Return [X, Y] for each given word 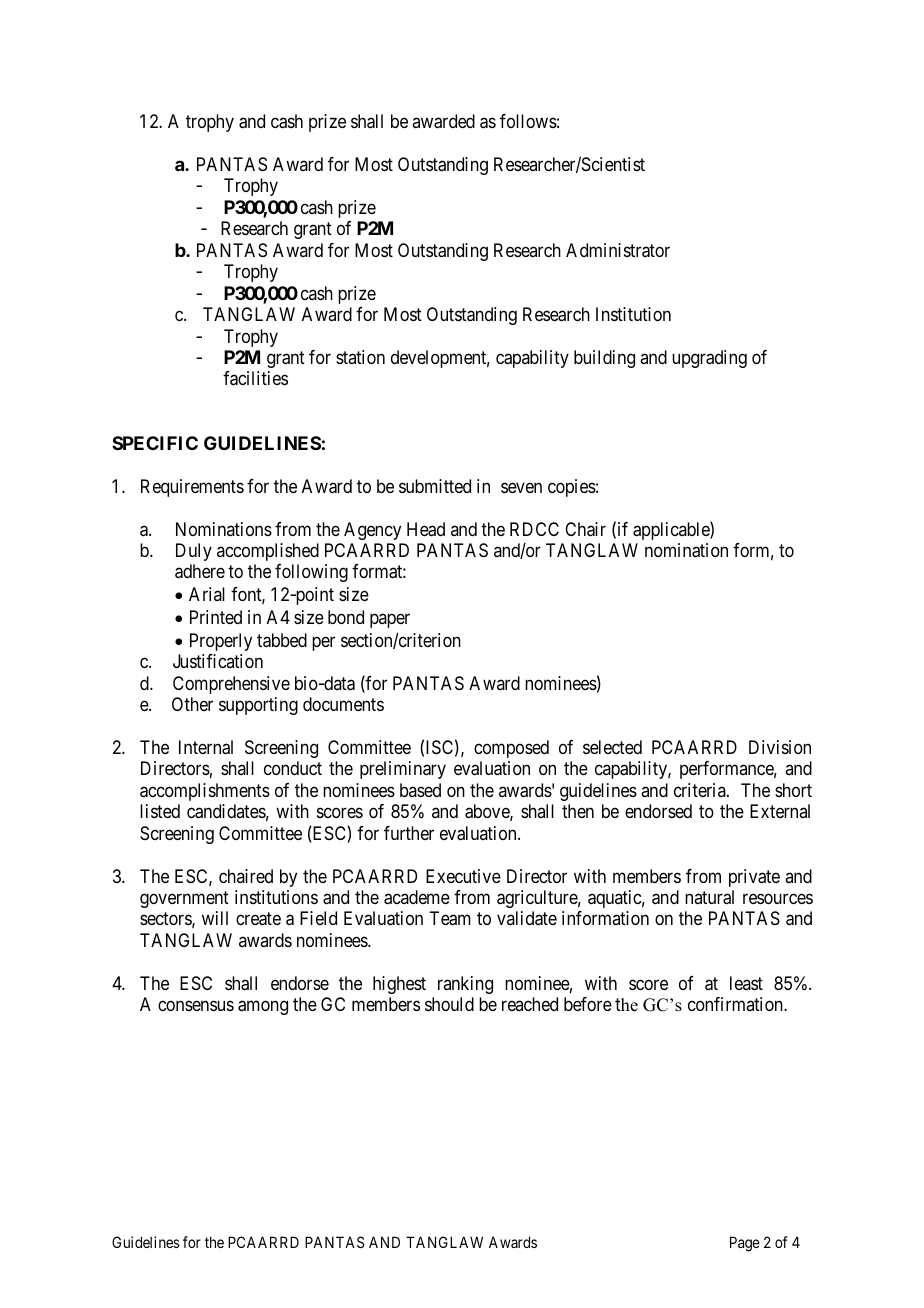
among [263, 1008]
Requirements [192, 488]
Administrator [618, 250]
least [746, 983]
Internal [206, 747]
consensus [196, 1006]
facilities [255, 378]
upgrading [709, 359]
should [449, 1004]
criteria [701, 790]
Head [426, 529]
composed [511, 749]
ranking [465, 985]
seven [521, 487]
